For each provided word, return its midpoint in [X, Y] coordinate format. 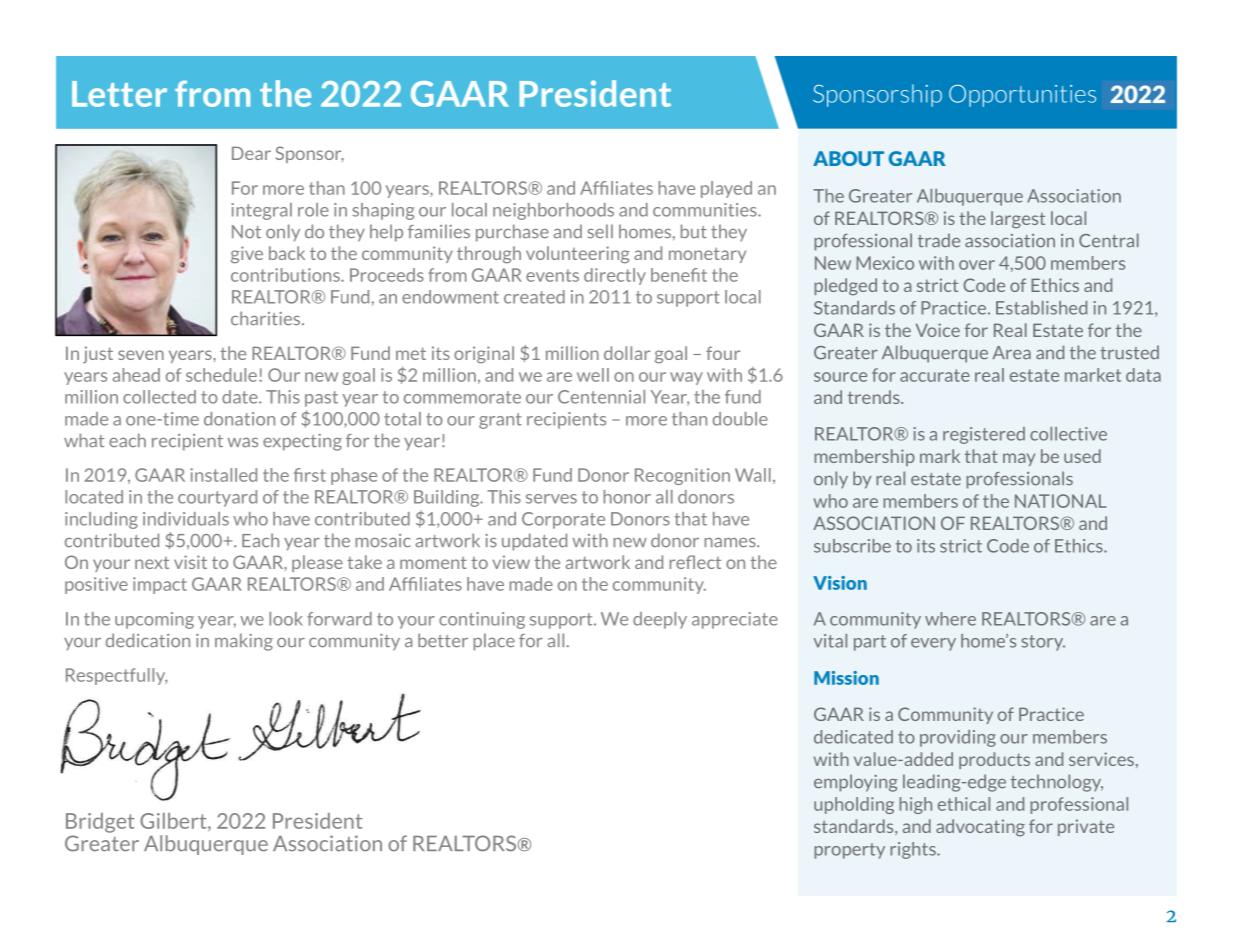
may [1019, 459]
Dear [251, 153]
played [726, 189]
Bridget [100, 823]
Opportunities [1022, 96]
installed [223, 475]
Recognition [682, 476]
